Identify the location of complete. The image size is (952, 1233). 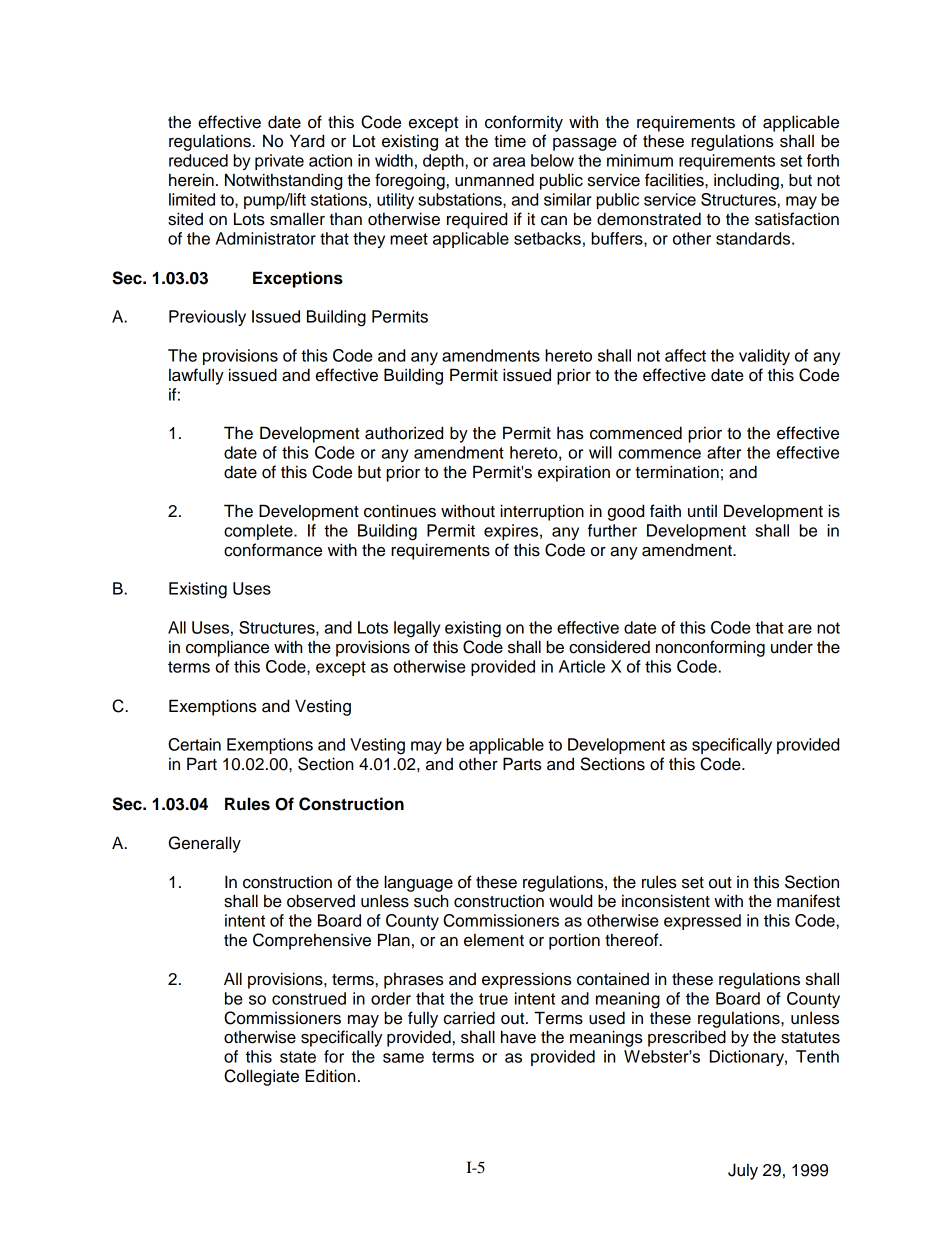
(259, 532).
